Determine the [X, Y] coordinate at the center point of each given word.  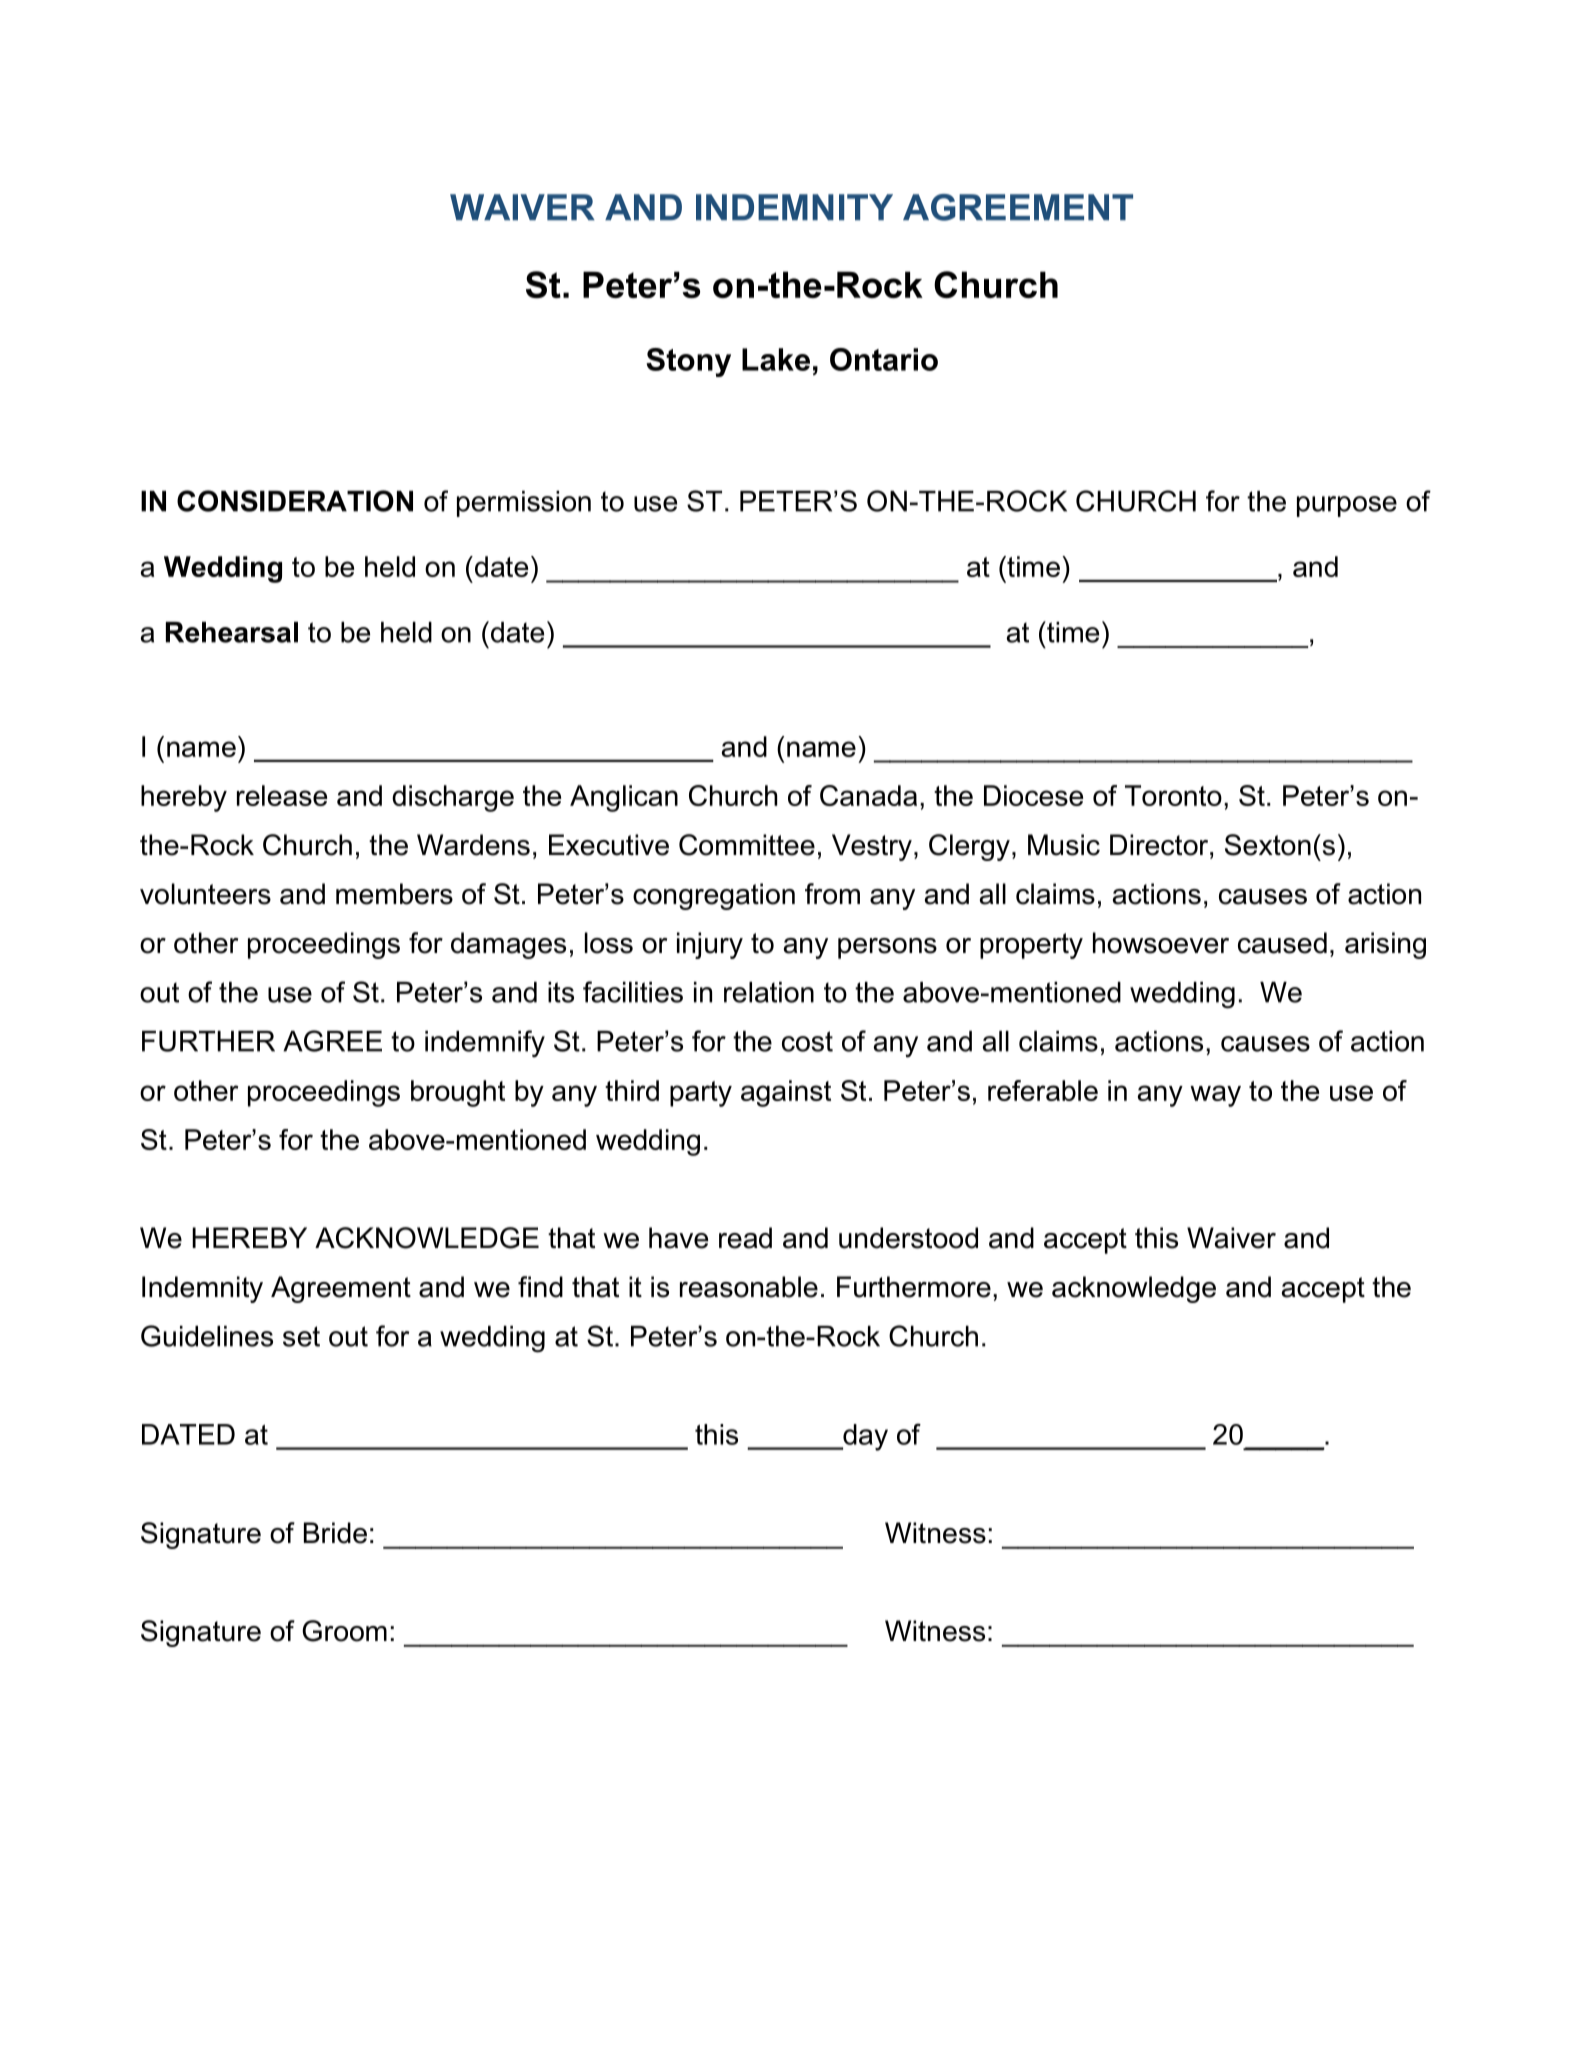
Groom [344, 1631]
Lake [776, 359]
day [864, 1437]
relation [769, 992]
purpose [1347, 506]
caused [1282, 943]
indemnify [485, 1044]
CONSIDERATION [295, 501]
